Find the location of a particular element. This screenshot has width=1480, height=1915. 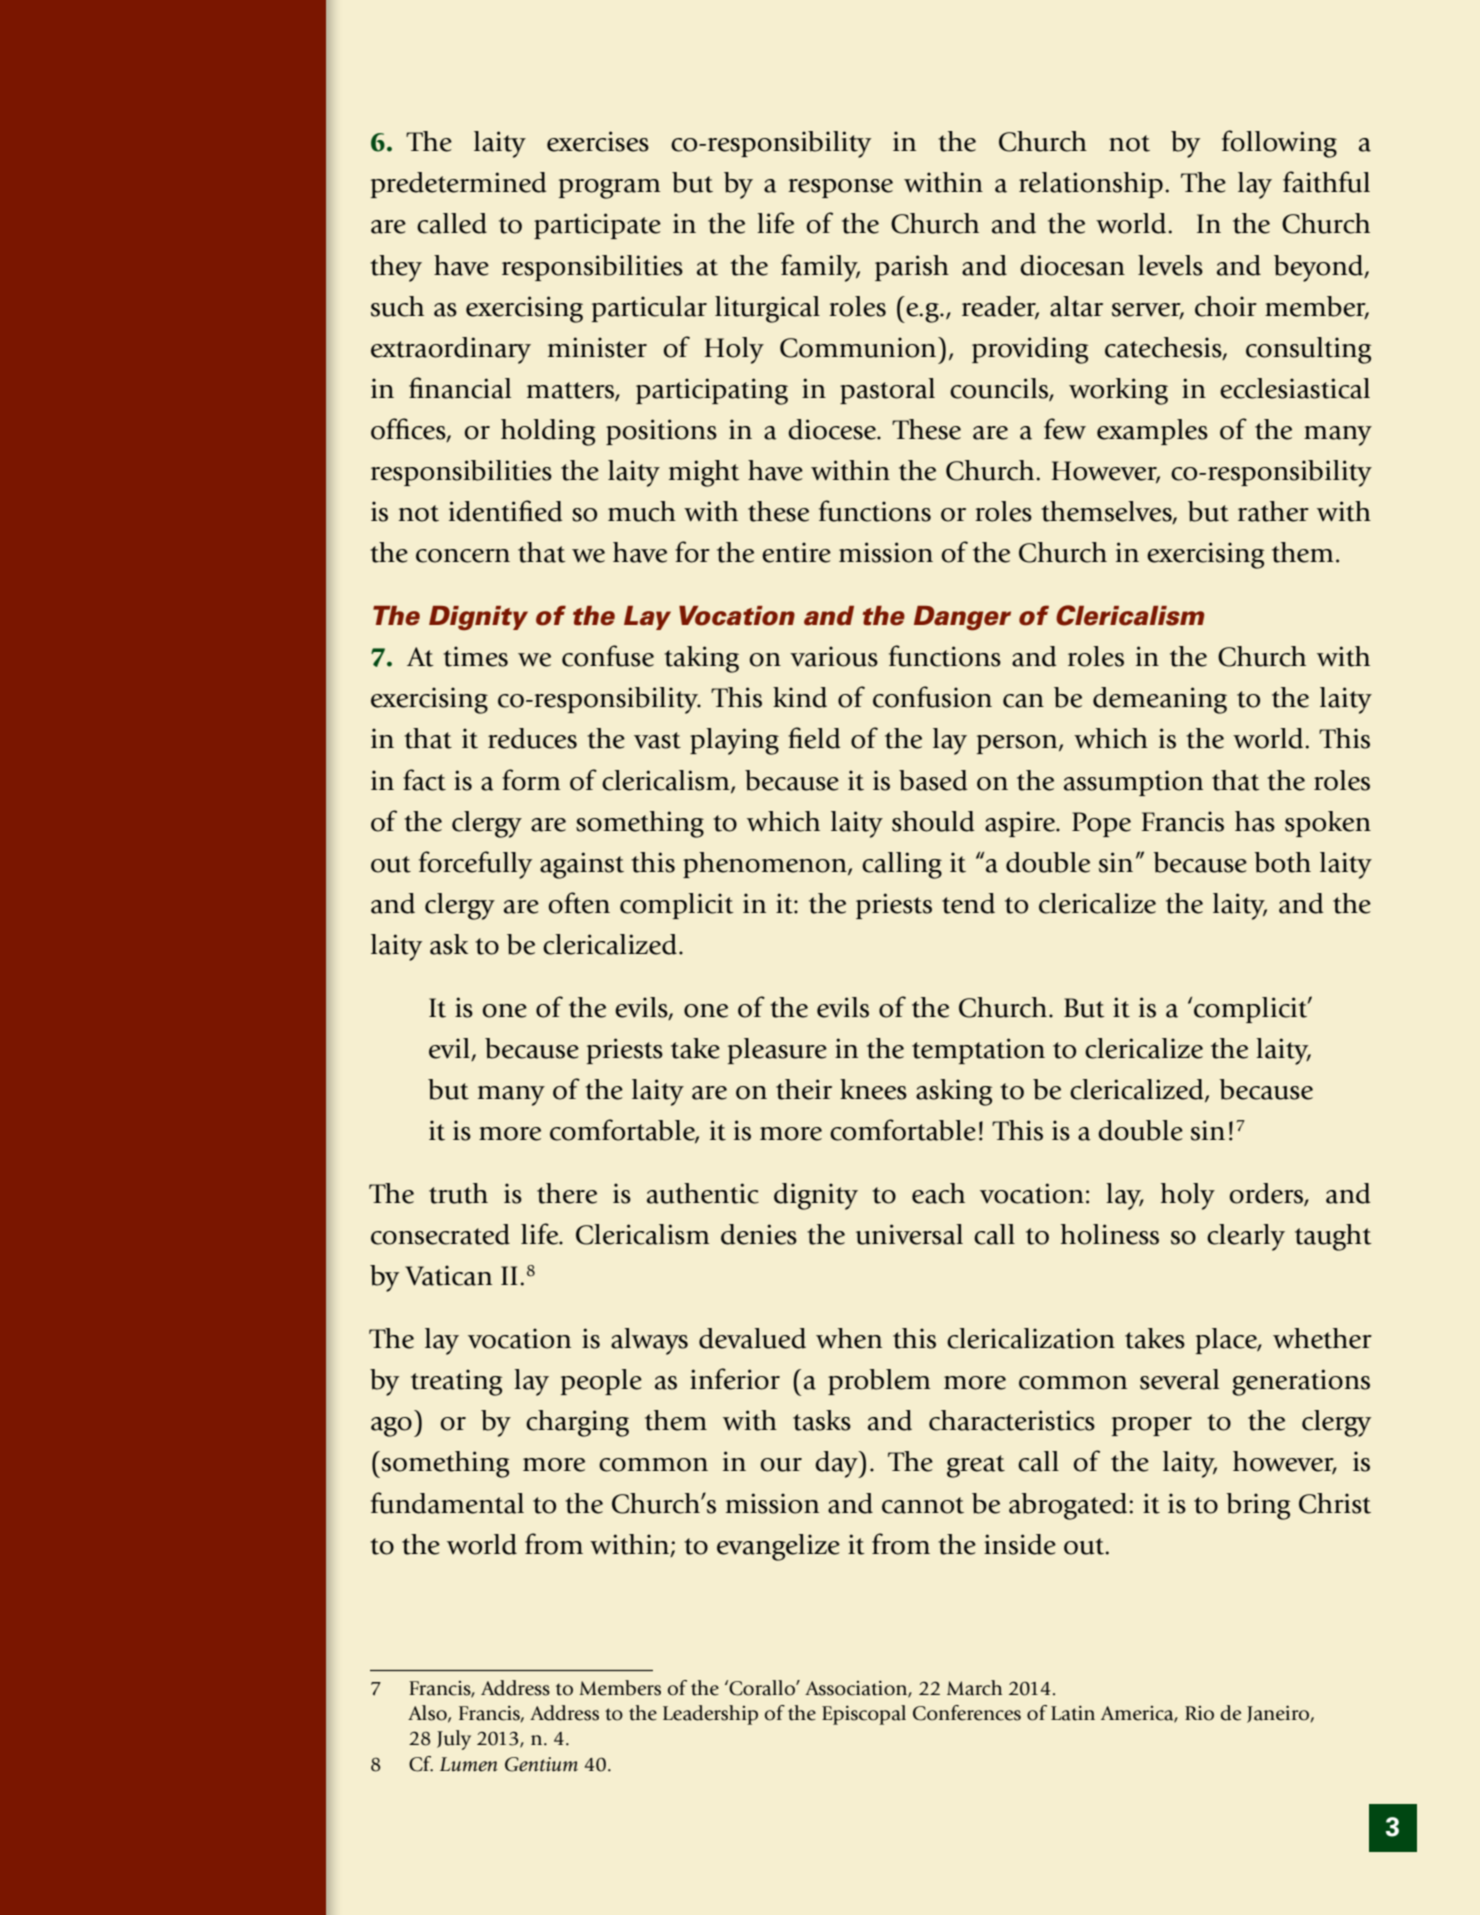

following is located at coordinates (1279, 144).
